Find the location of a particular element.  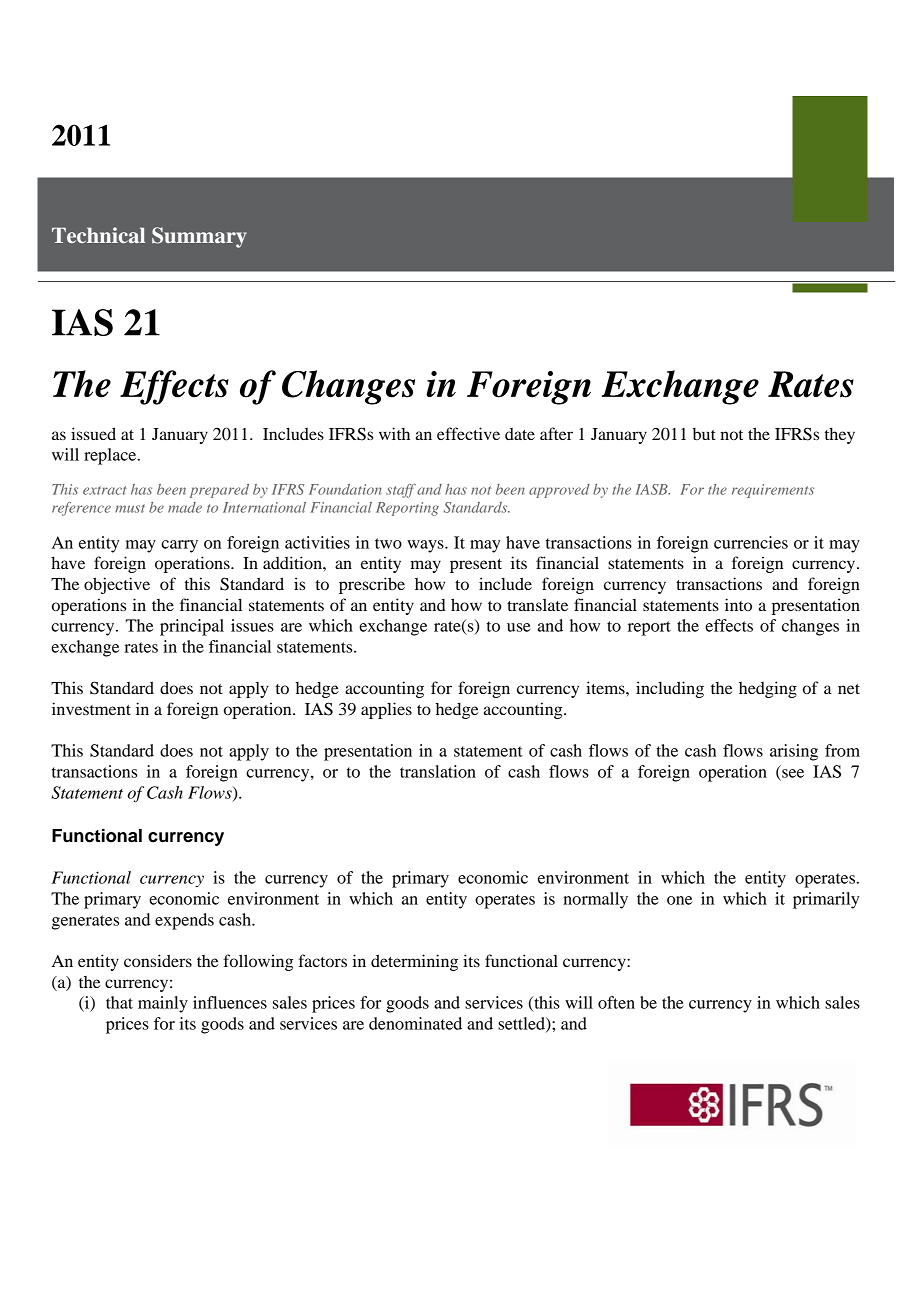

staff is located at coordinates (401, 491).
